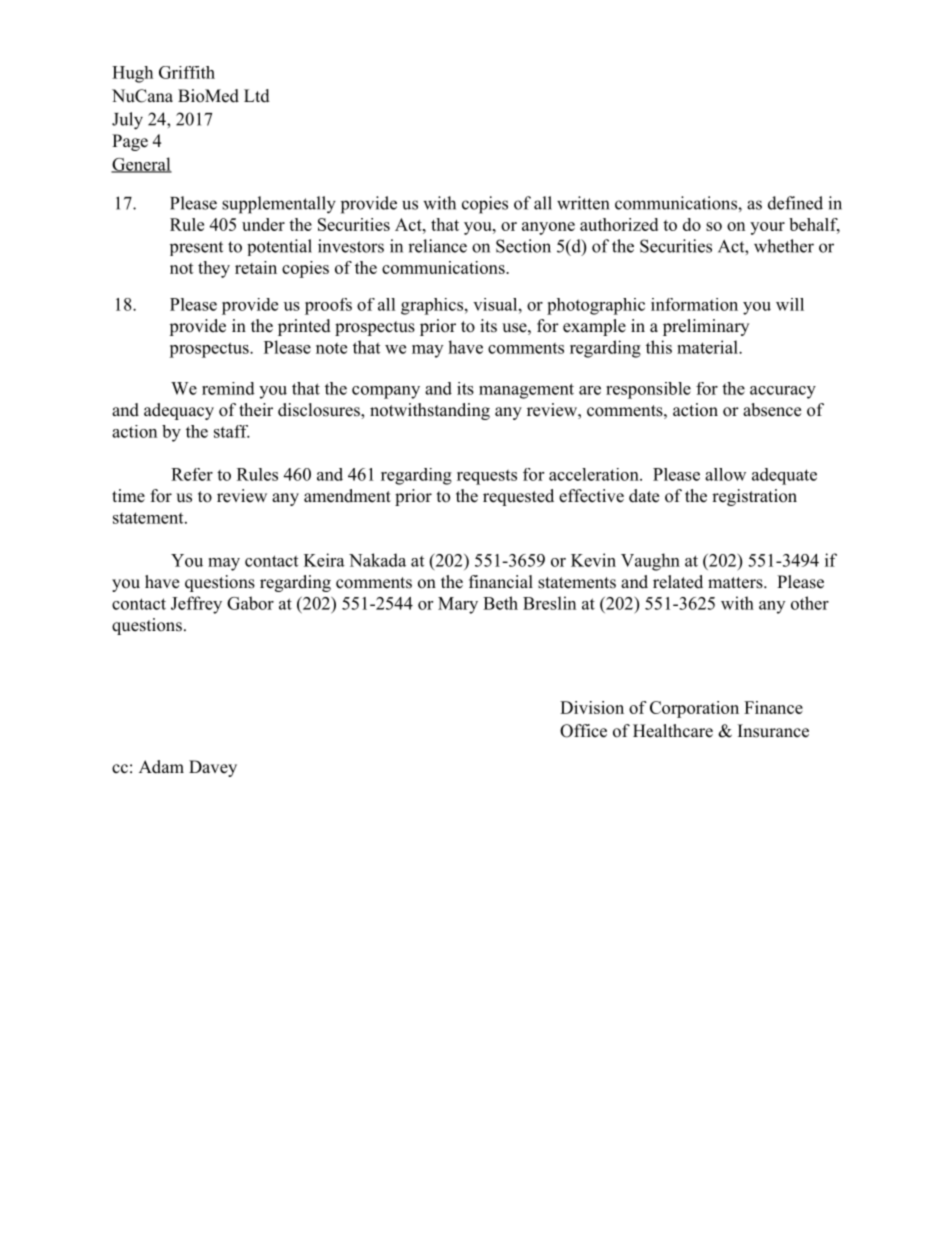 This document has height=1233, width=952. Describe the element at coordinates (257, 96) in the document. I see `Ltd` at that location.
